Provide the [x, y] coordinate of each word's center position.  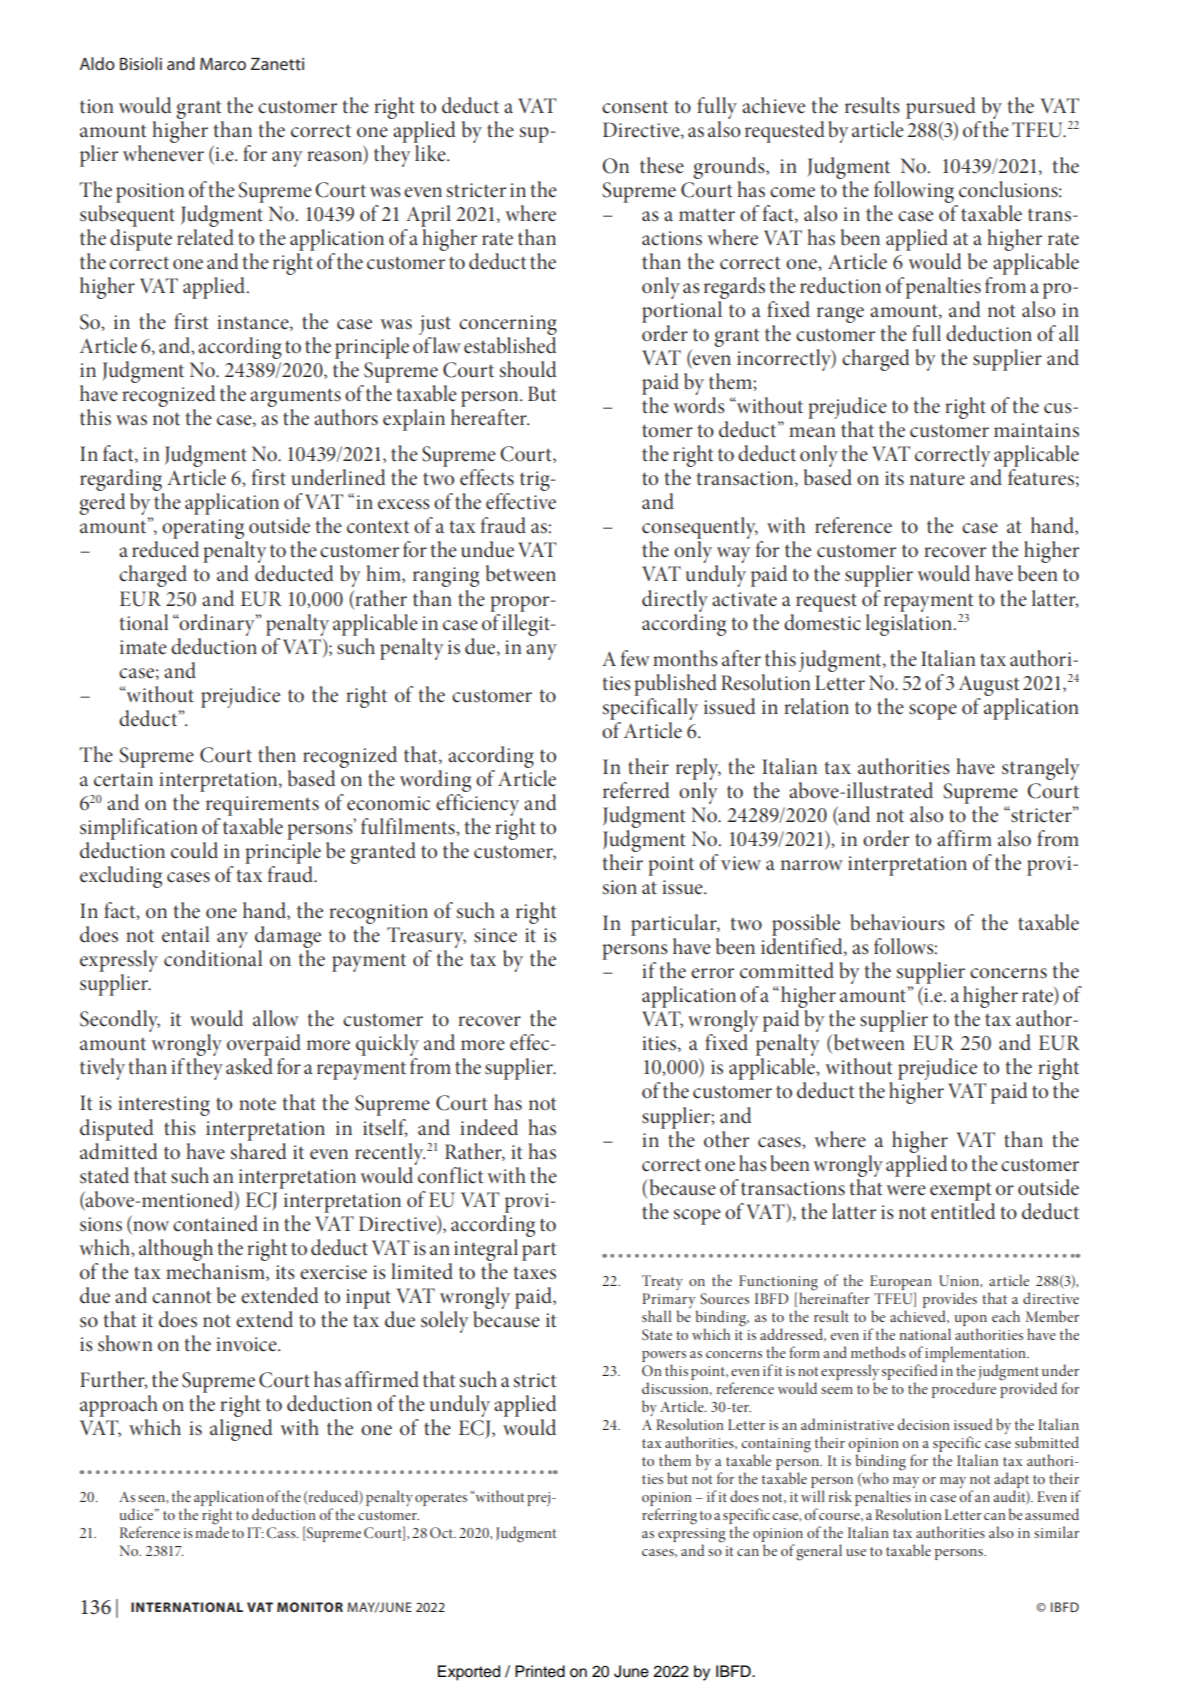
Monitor [310, 1607]
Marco [223, 64]
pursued [941, 108]
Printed [540, 1671]
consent [635, 107]
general [819, 1552]
